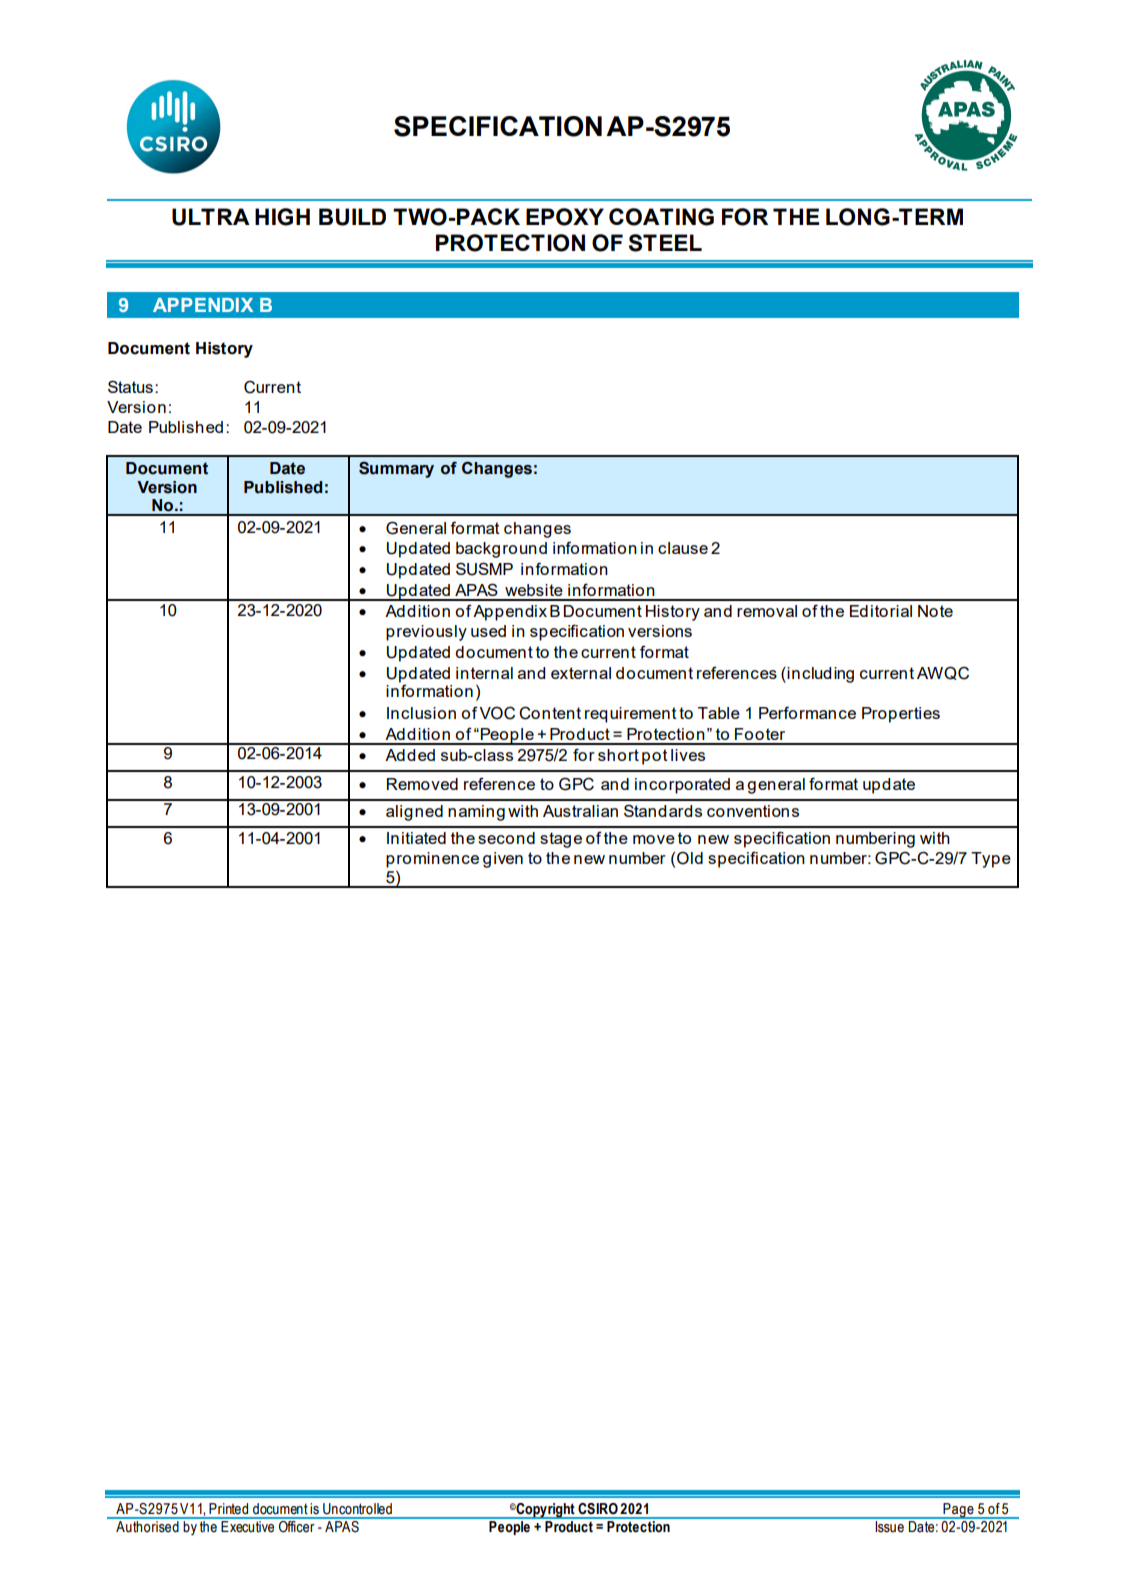 Image resolution: width=1126 pixels, height=1593 pixels. What do you see at coordinates (561, 840) in the screenshot?
I see `stage` at bounding box center [561, 840].
